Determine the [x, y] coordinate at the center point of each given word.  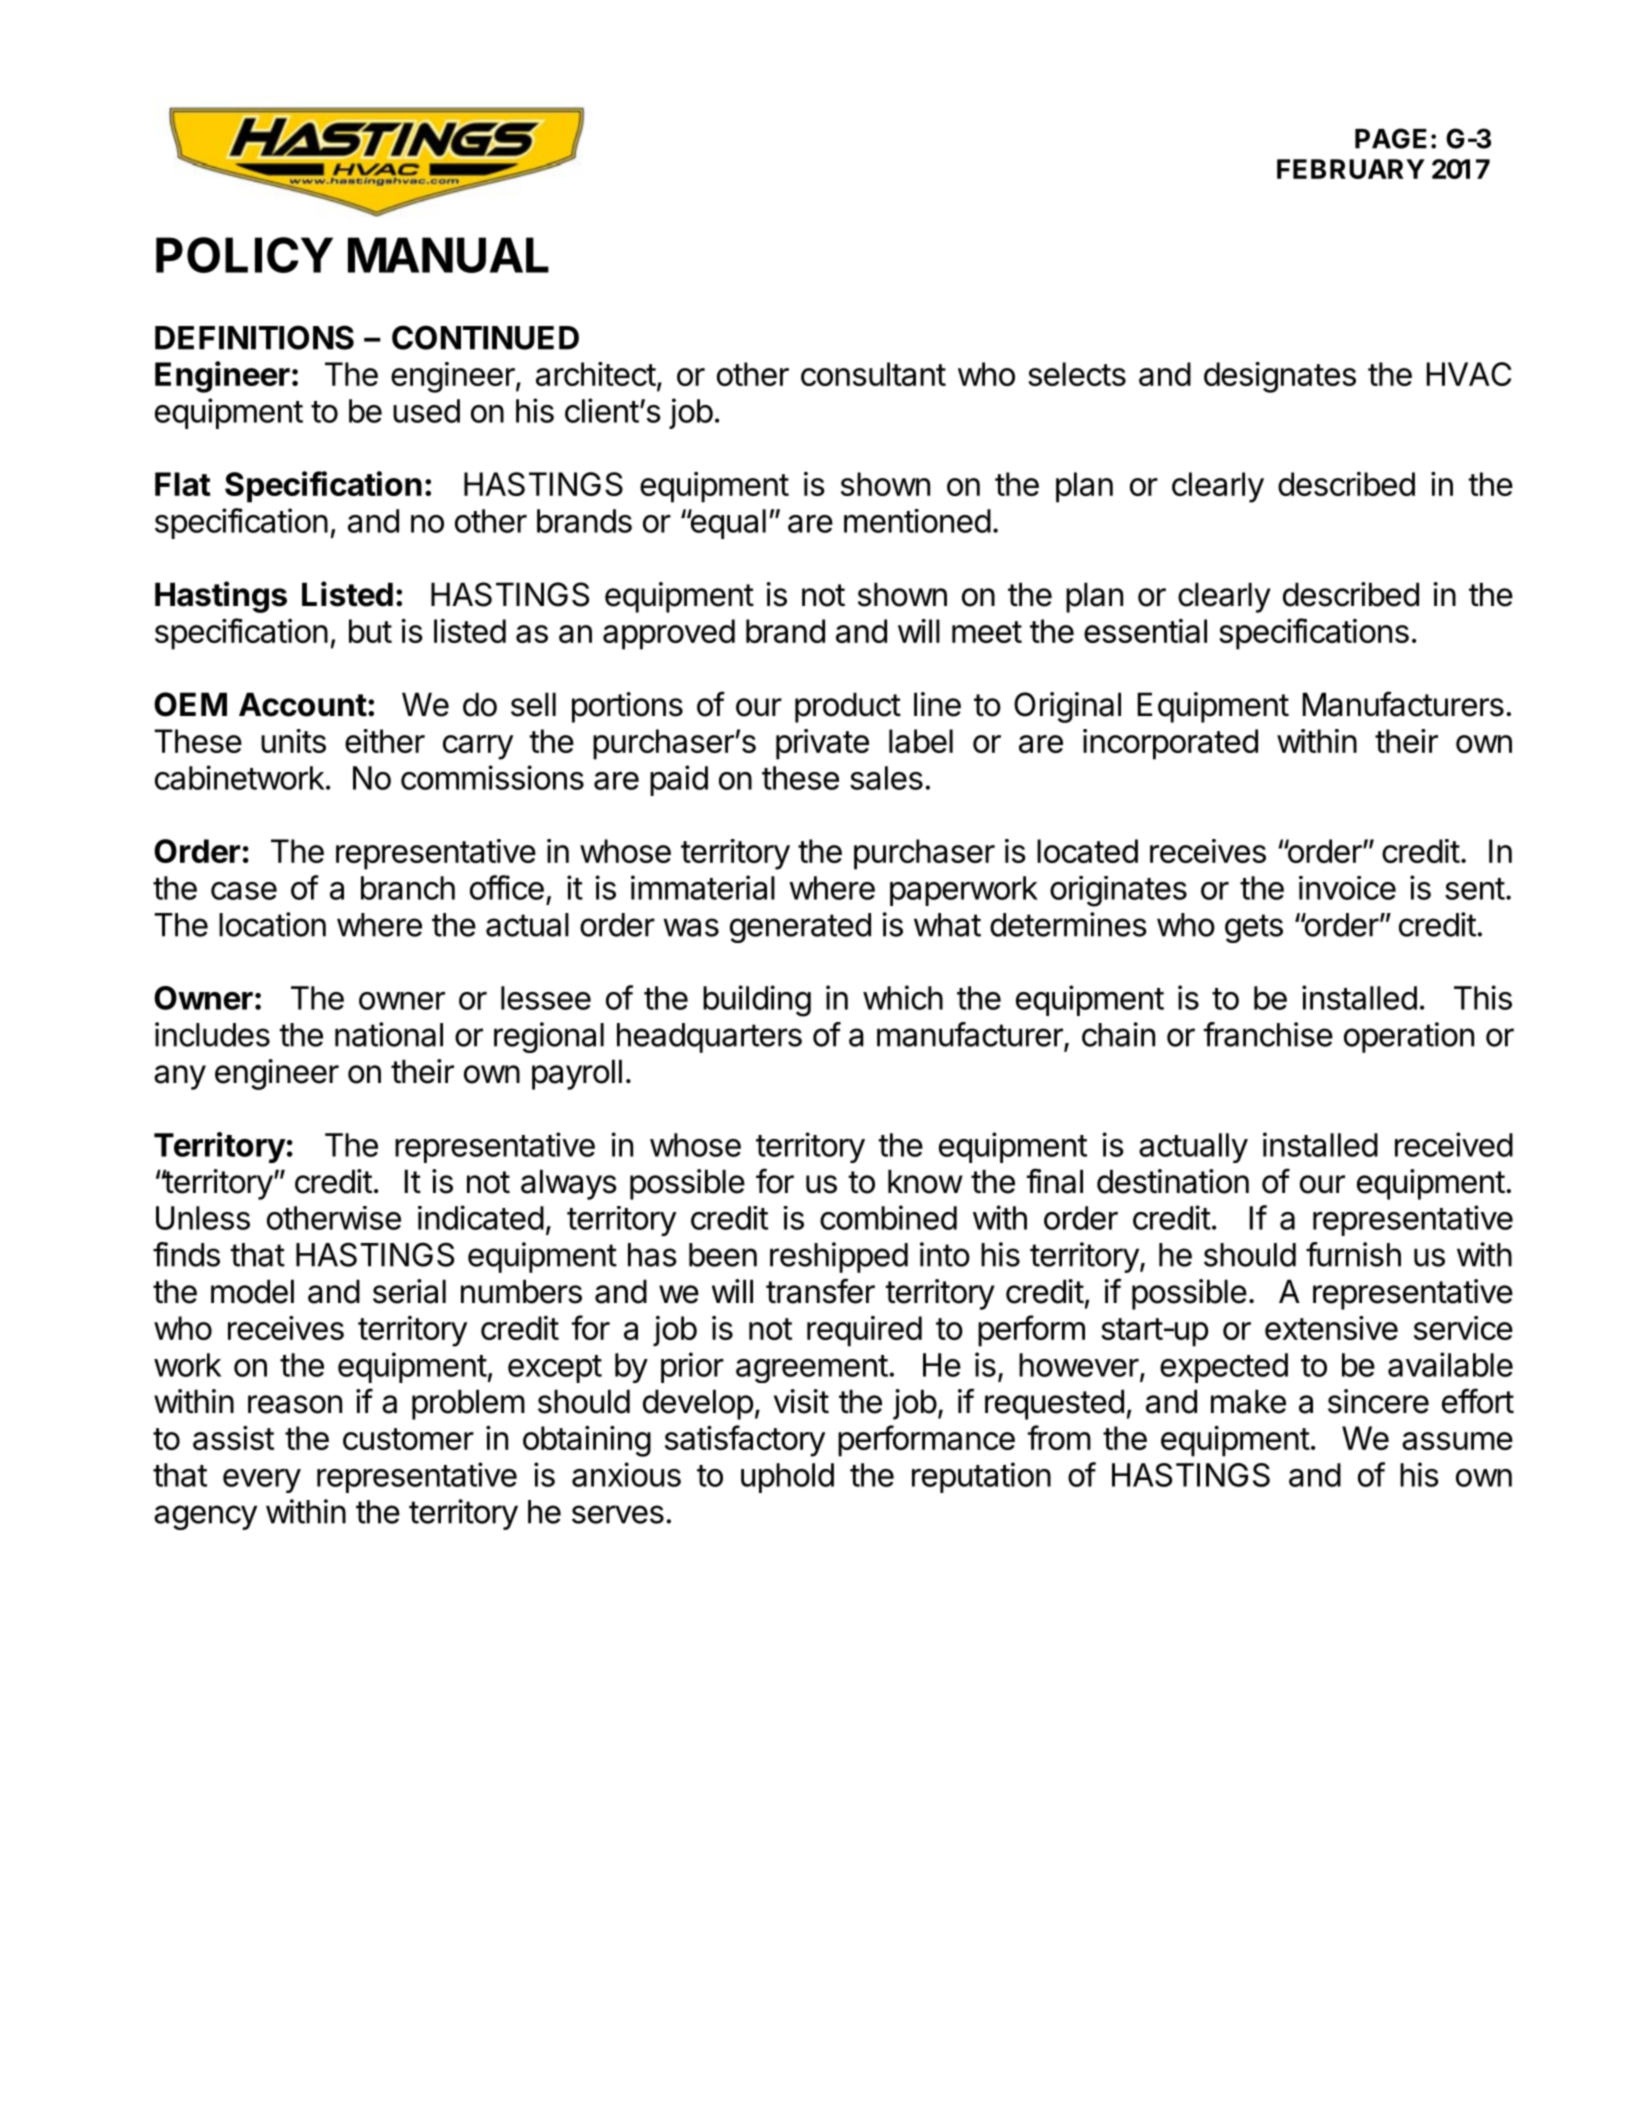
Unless [203, 1218]
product [848, 707]
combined [888, 1217]
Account [303, 704]
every [262, 1481]
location [272, 924]
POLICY [244, 255]
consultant [873, 374]
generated [800, 928]
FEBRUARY [1351, 169]
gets [1254, 928]
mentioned [917, 521]
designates [1280, 377]
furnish [1353, 1254]
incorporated [1170, 744]
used [426, 411]
